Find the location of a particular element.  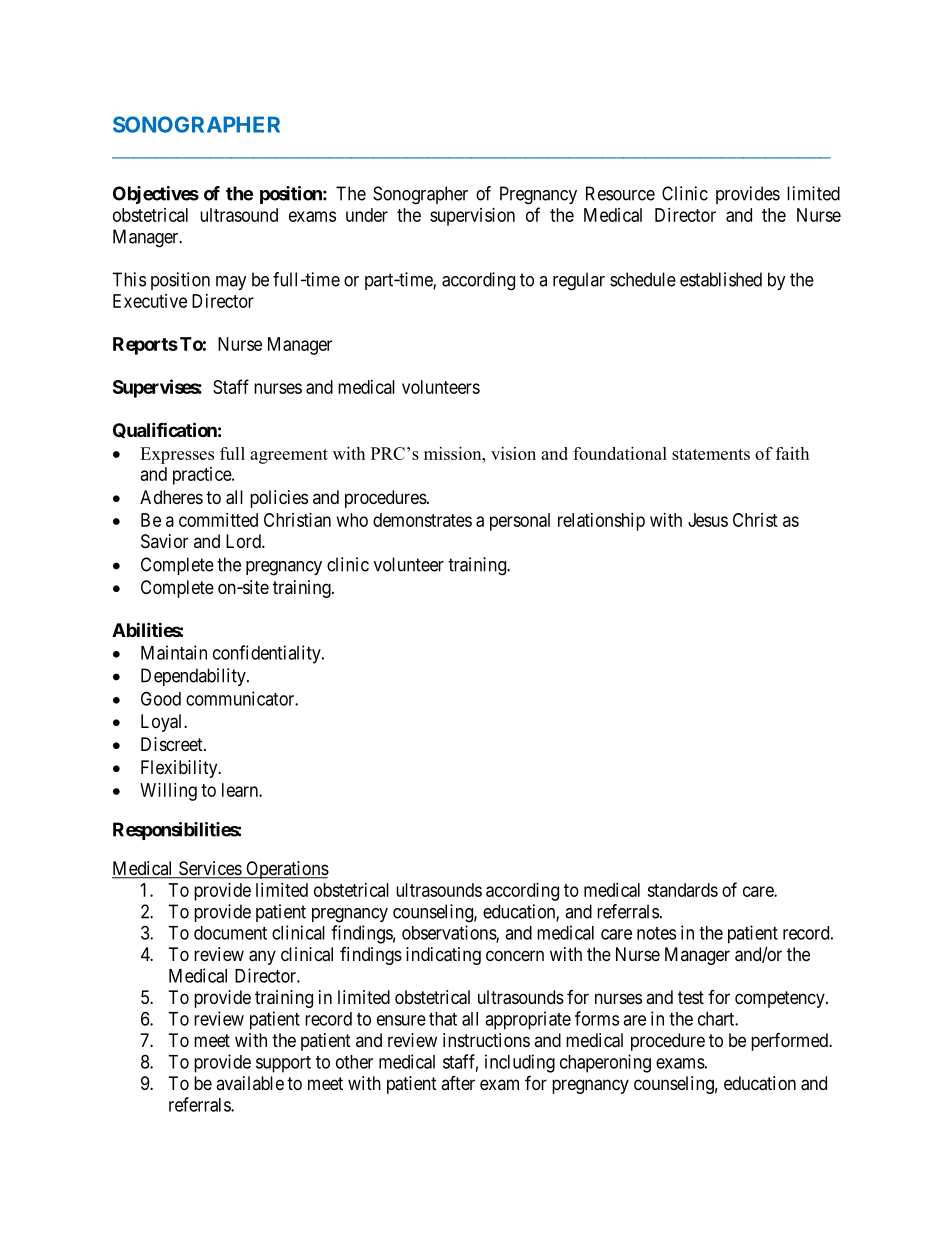

Jesus is located at coordinates (708, 520).
